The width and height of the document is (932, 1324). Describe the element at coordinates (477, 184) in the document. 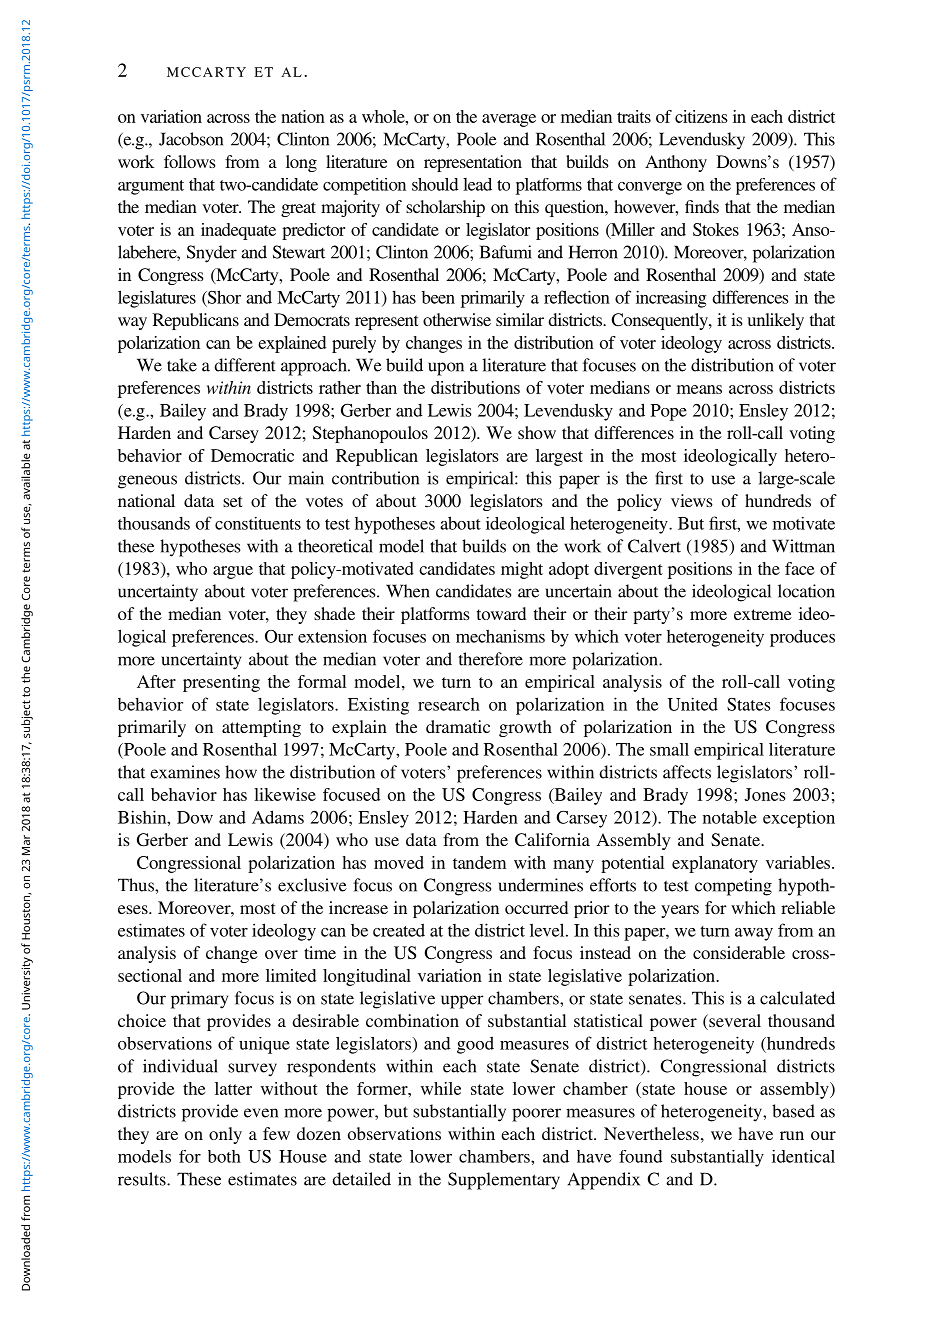

I see `lead` at that location.
